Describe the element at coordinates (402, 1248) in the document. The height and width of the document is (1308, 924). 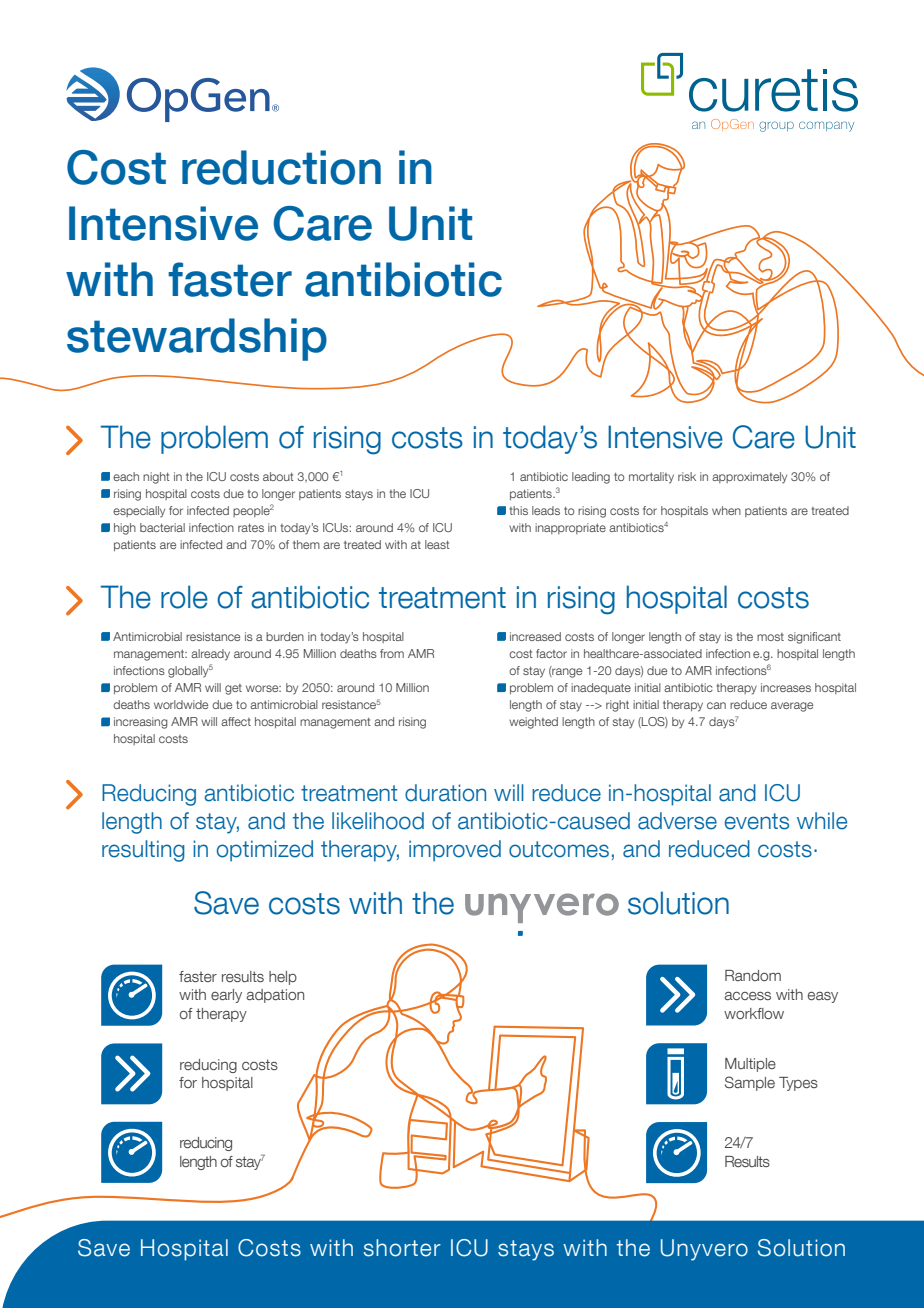
I see `shorter` at that location.
